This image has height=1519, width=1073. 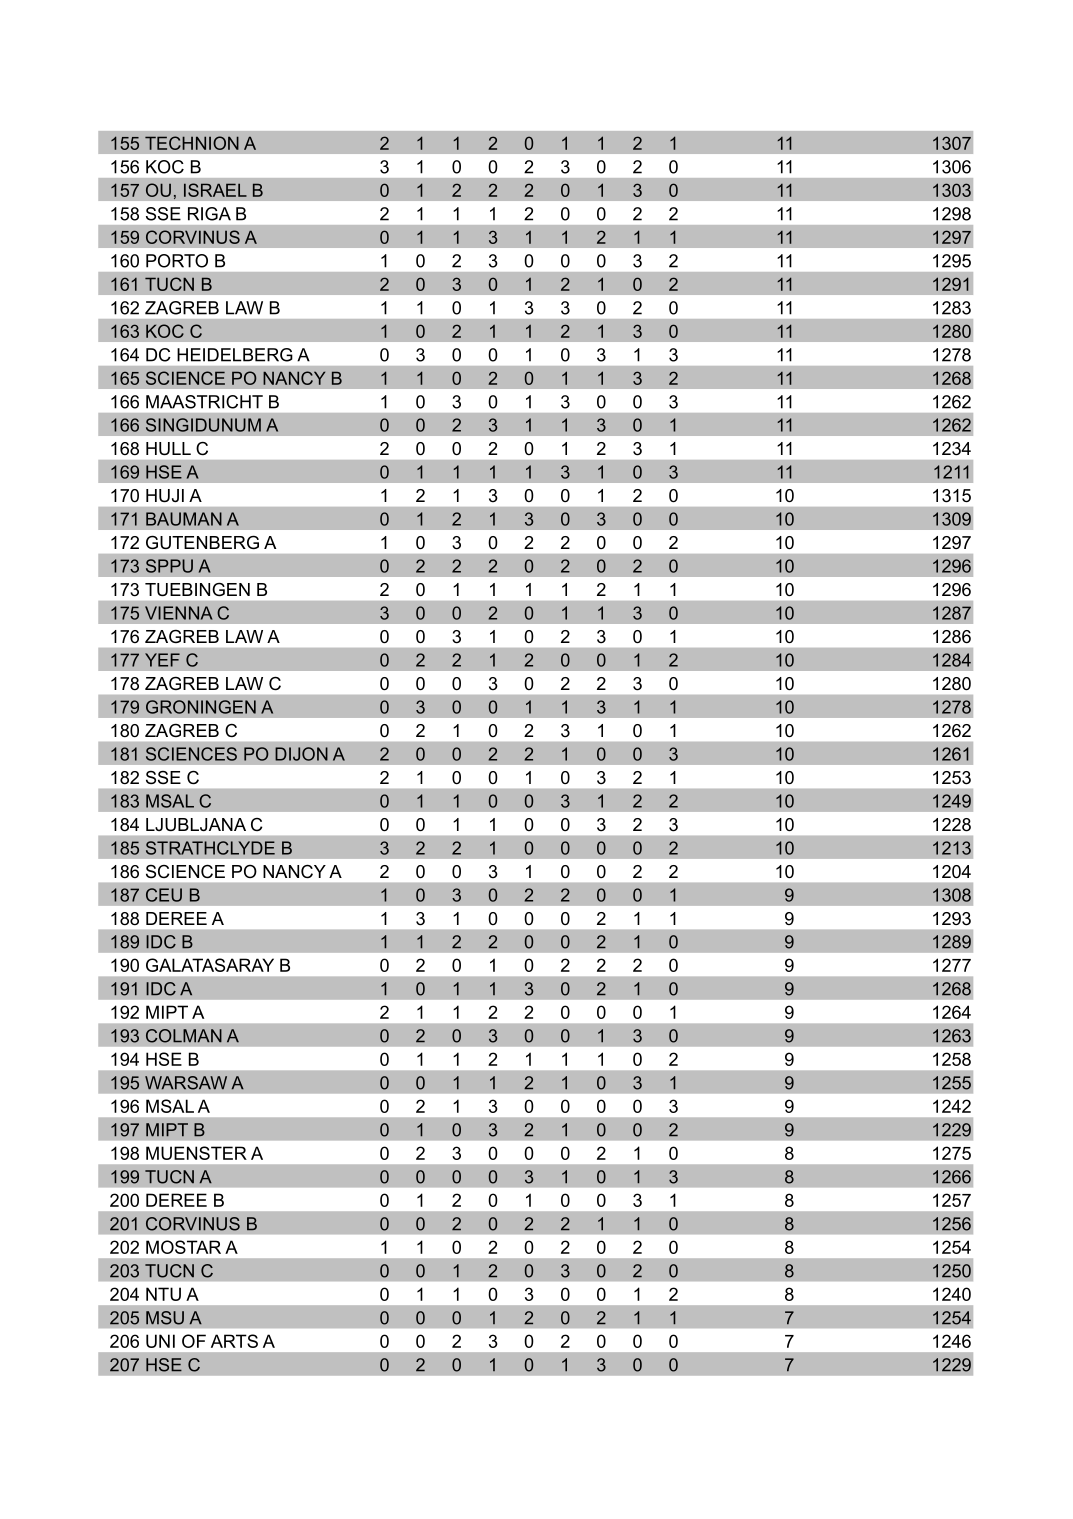 I want to click on MSU, so click(x=165, y=1318).
